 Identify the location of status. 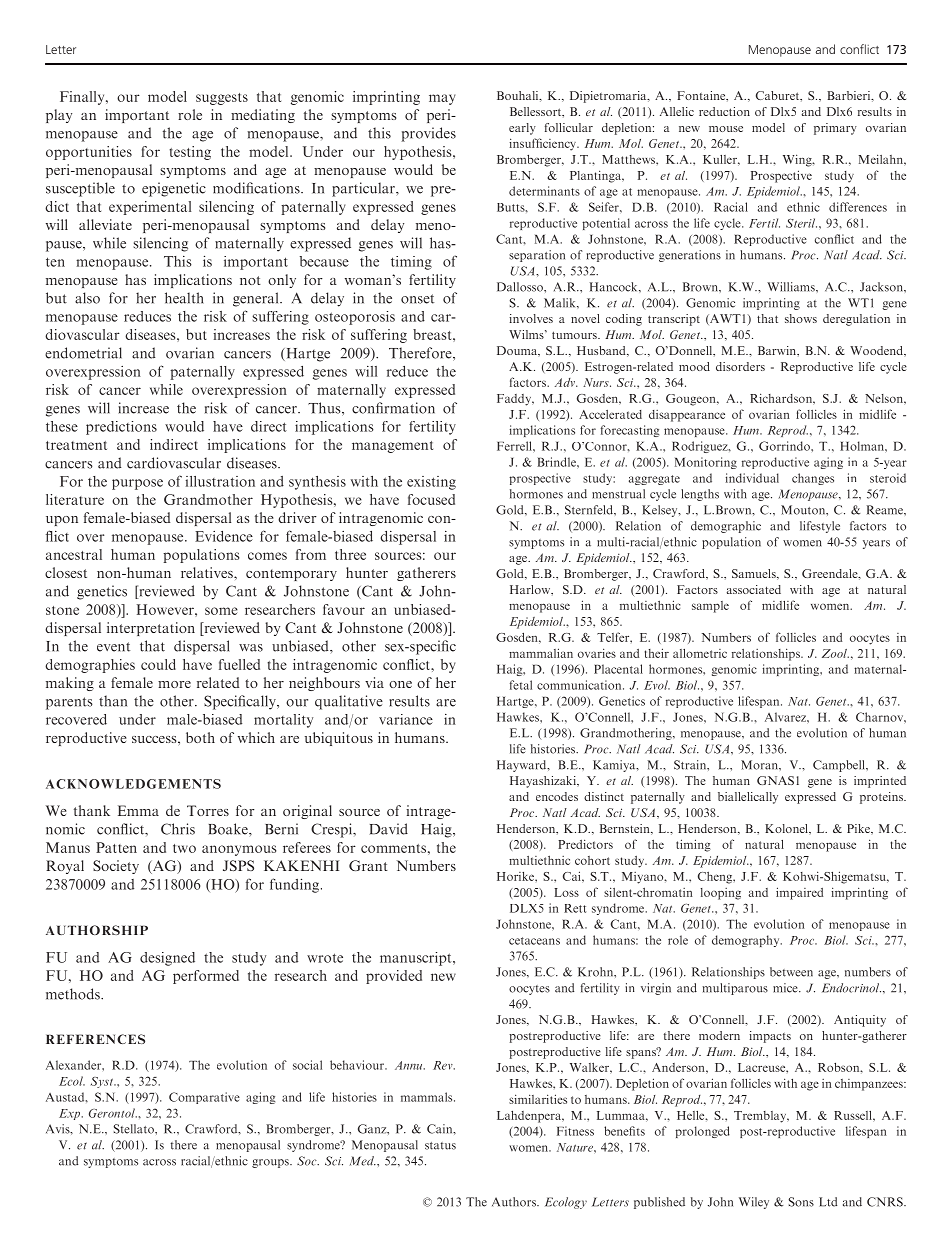
(440, 1146).
